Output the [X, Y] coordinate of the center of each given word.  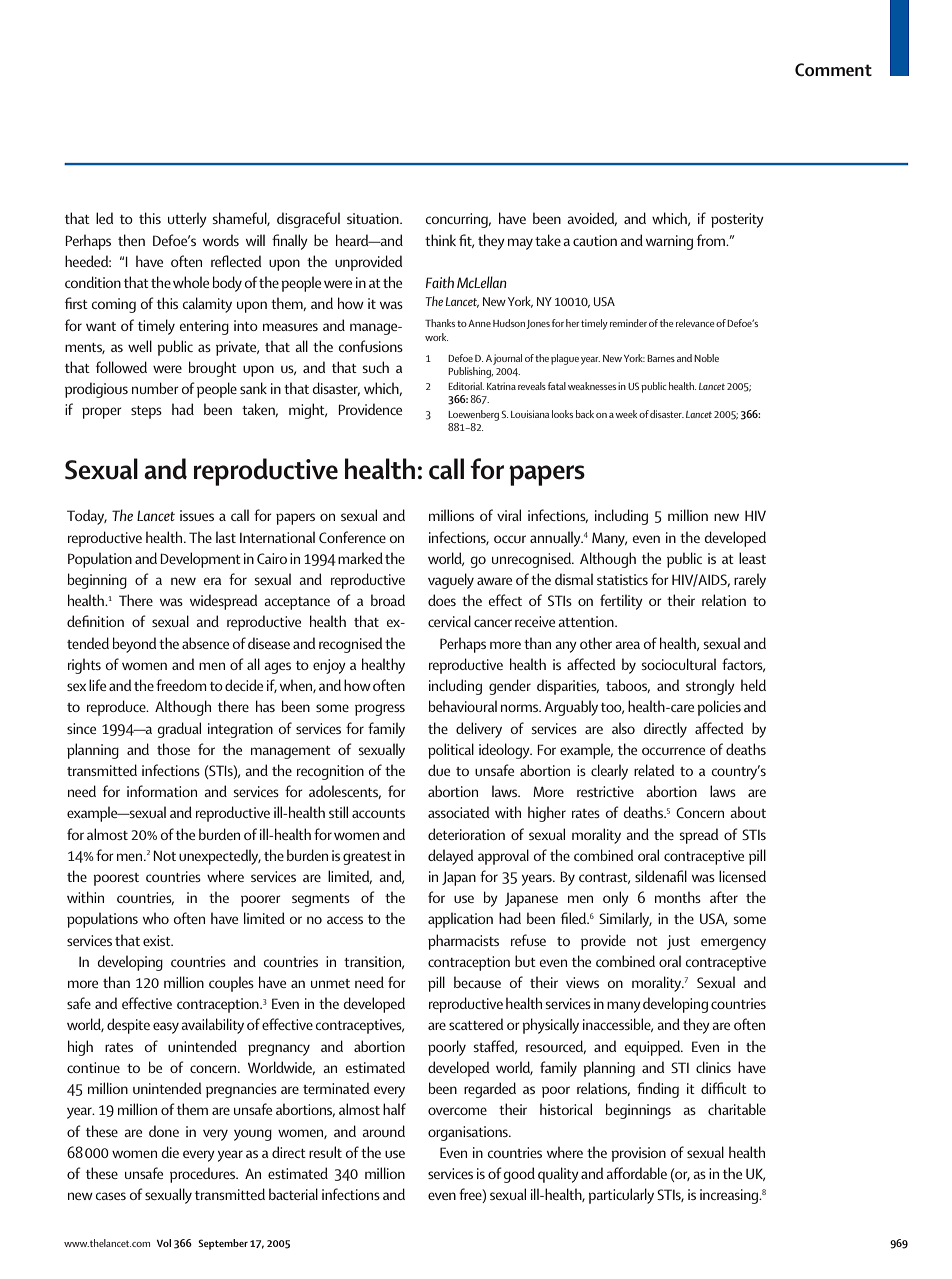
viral [509, 515]
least [752, 558]
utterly [187, 220]
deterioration [466, 834]
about [748, 812]
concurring [457, 220]
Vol [164, 1243]
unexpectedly [220, 857]
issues [197, 515]
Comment [833, 70]
